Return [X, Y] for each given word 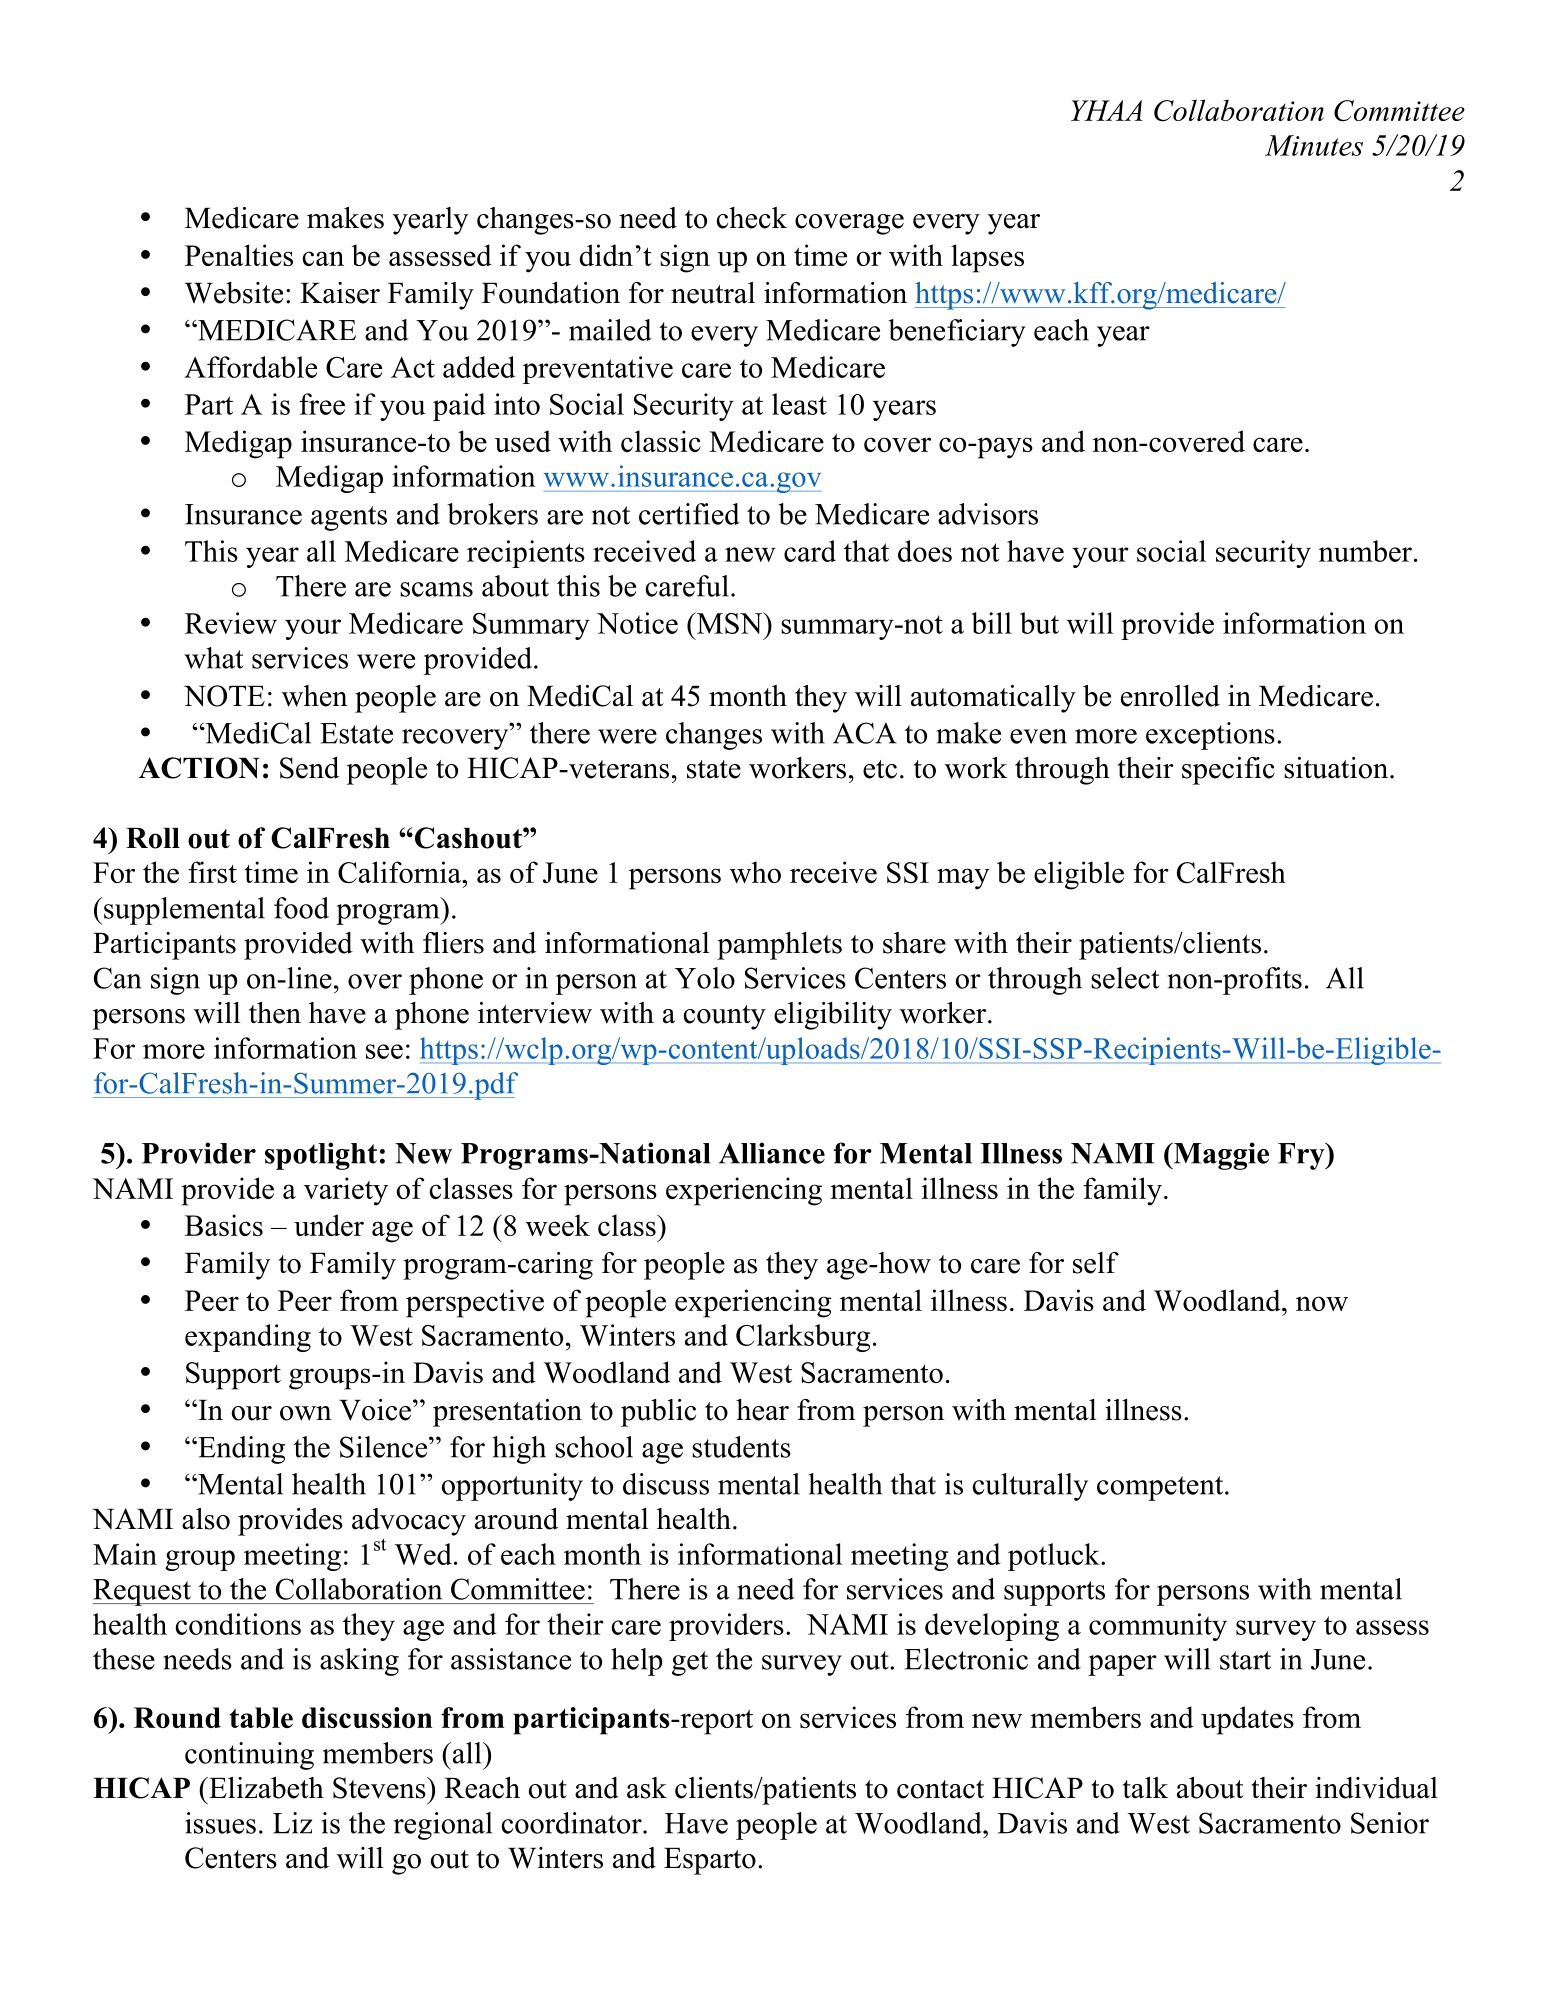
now [1322, 1303]
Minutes [1314, 145]
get [690, 1663]
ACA [865, 733]
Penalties [239, 255]
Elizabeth [265, 1788]
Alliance [772, 1153]
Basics [224, 1225]
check [752, 218]
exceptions [1210, 736]
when [315, 696]
